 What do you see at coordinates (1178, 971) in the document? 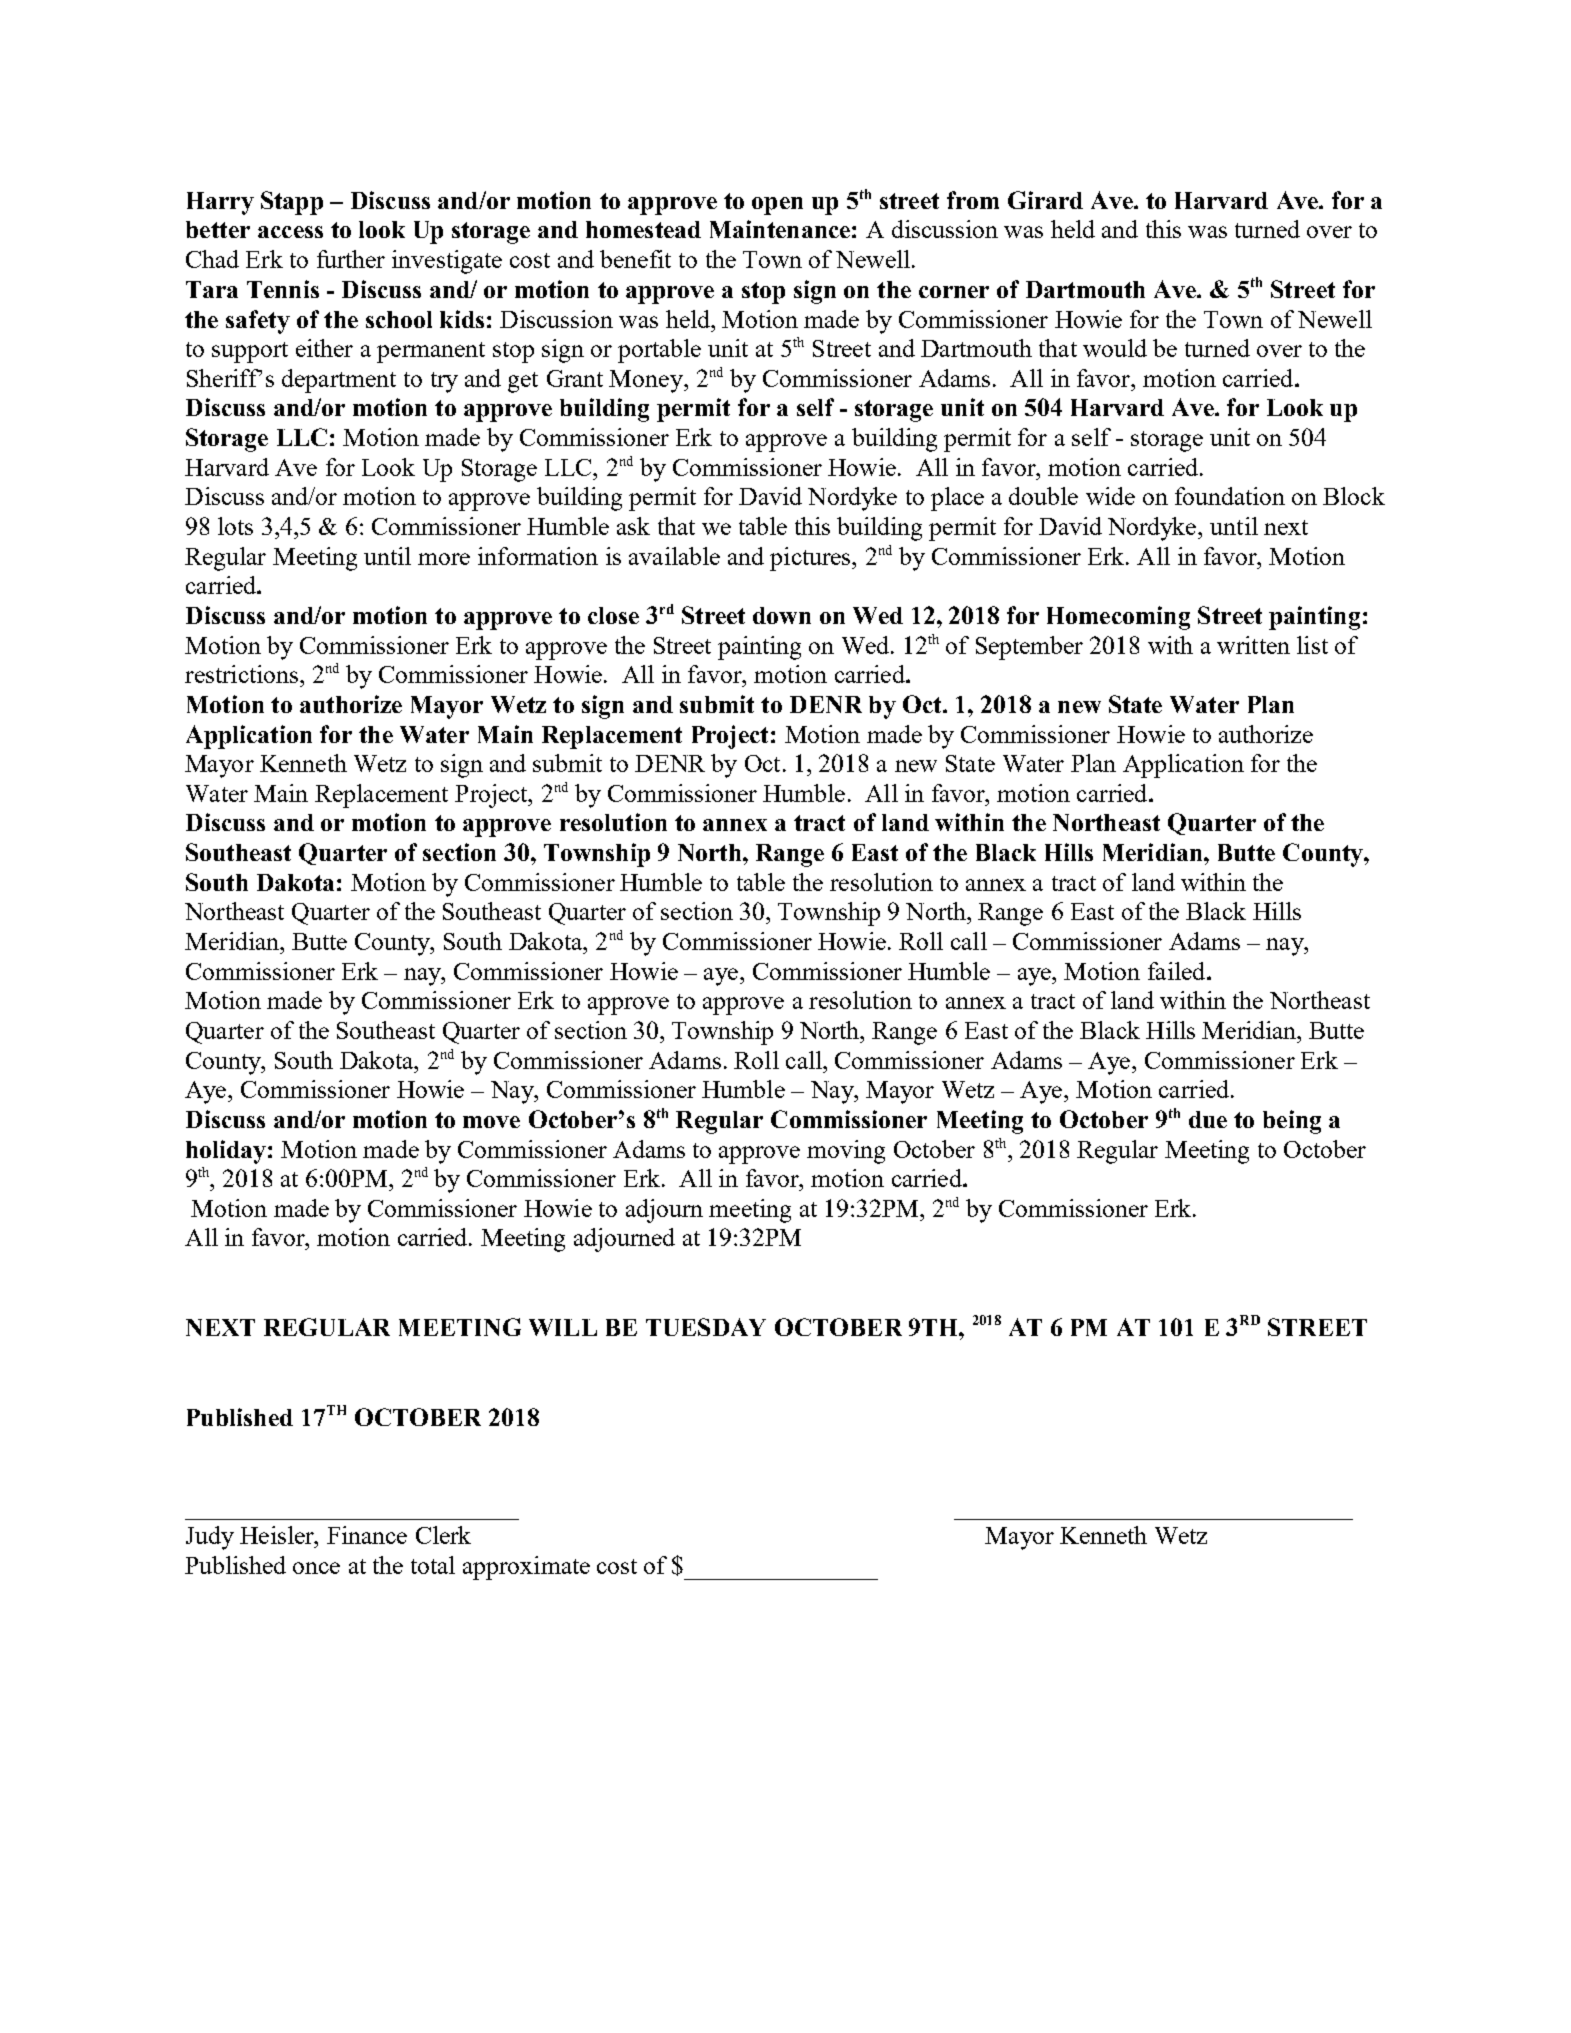
I see `failed` at bounding box center [1178, 971].
